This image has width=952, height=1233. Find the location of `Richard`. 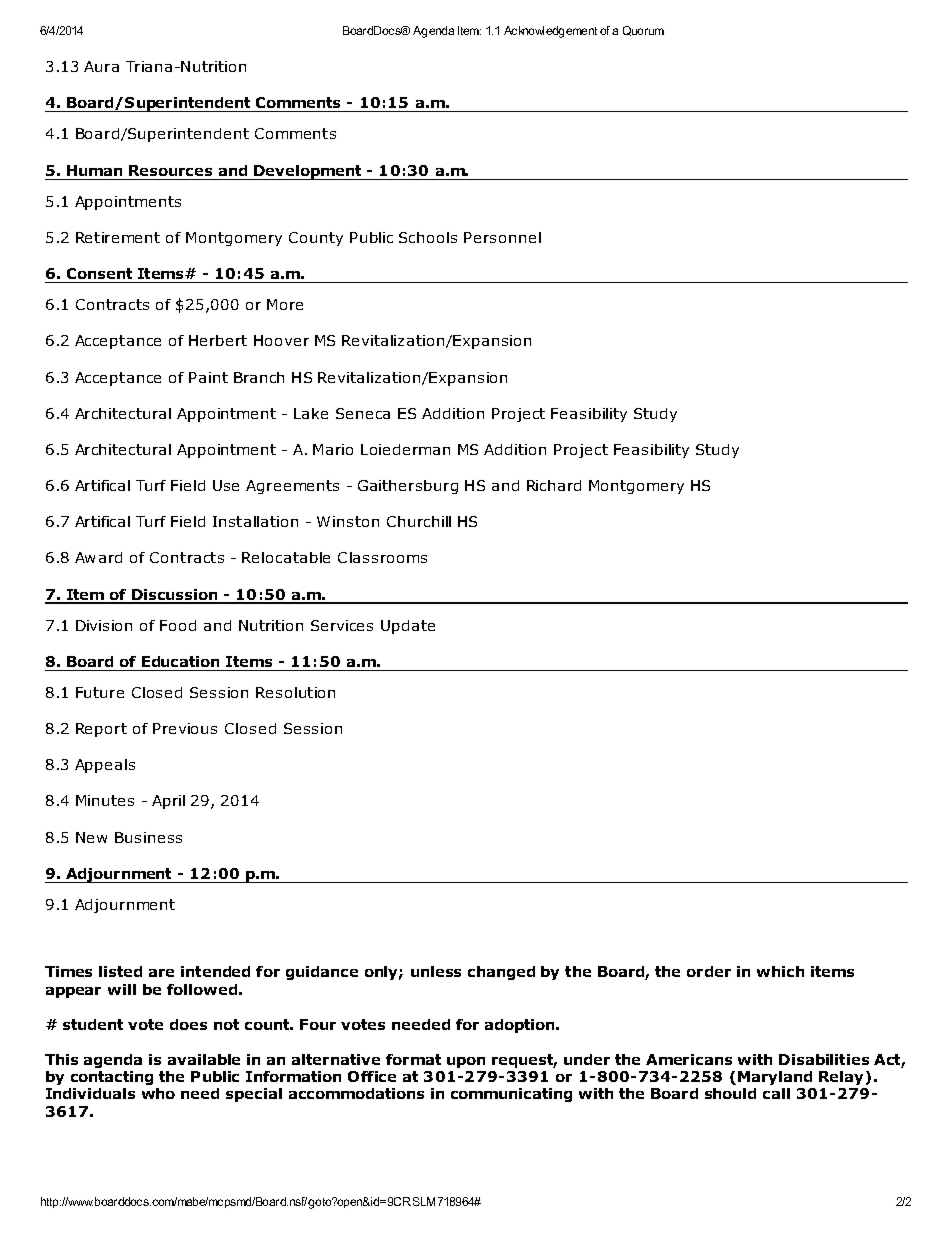

Richard is located at coordinates (554, 485).
